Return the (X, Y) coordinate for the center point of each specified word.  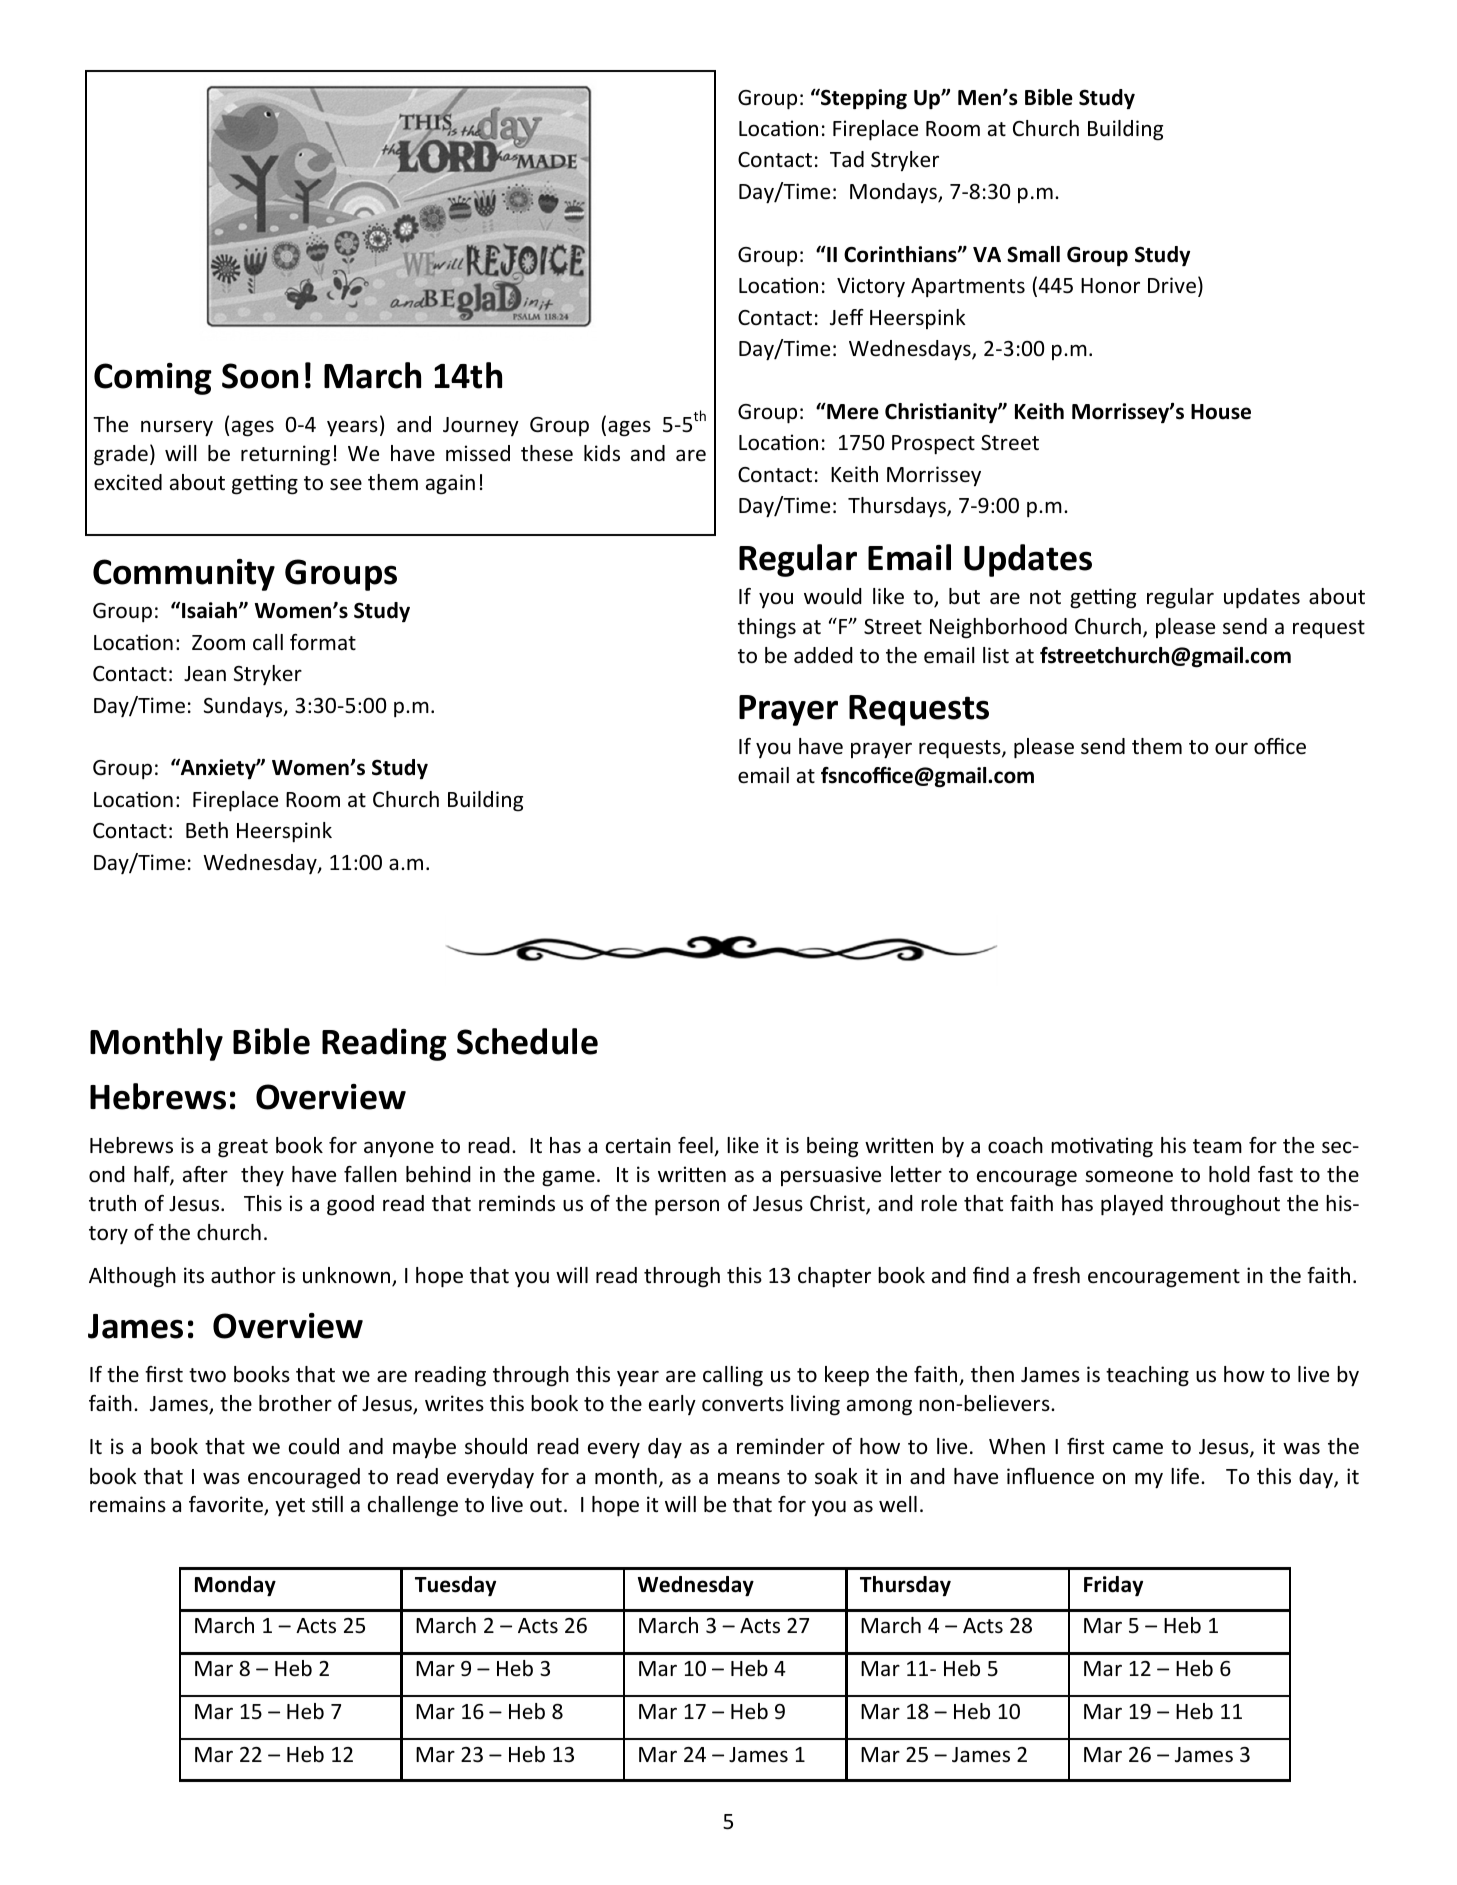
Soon (260, 376)
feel (696, 1146)
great (243, 1148)
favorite (227, 1506)
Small (1033, 254)
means (749, 1478)
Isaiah (211, 610)
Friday (1113, 1586)
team (1217, 1146)
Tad (847, 159)
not (1045, 597)
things (767, 628)
